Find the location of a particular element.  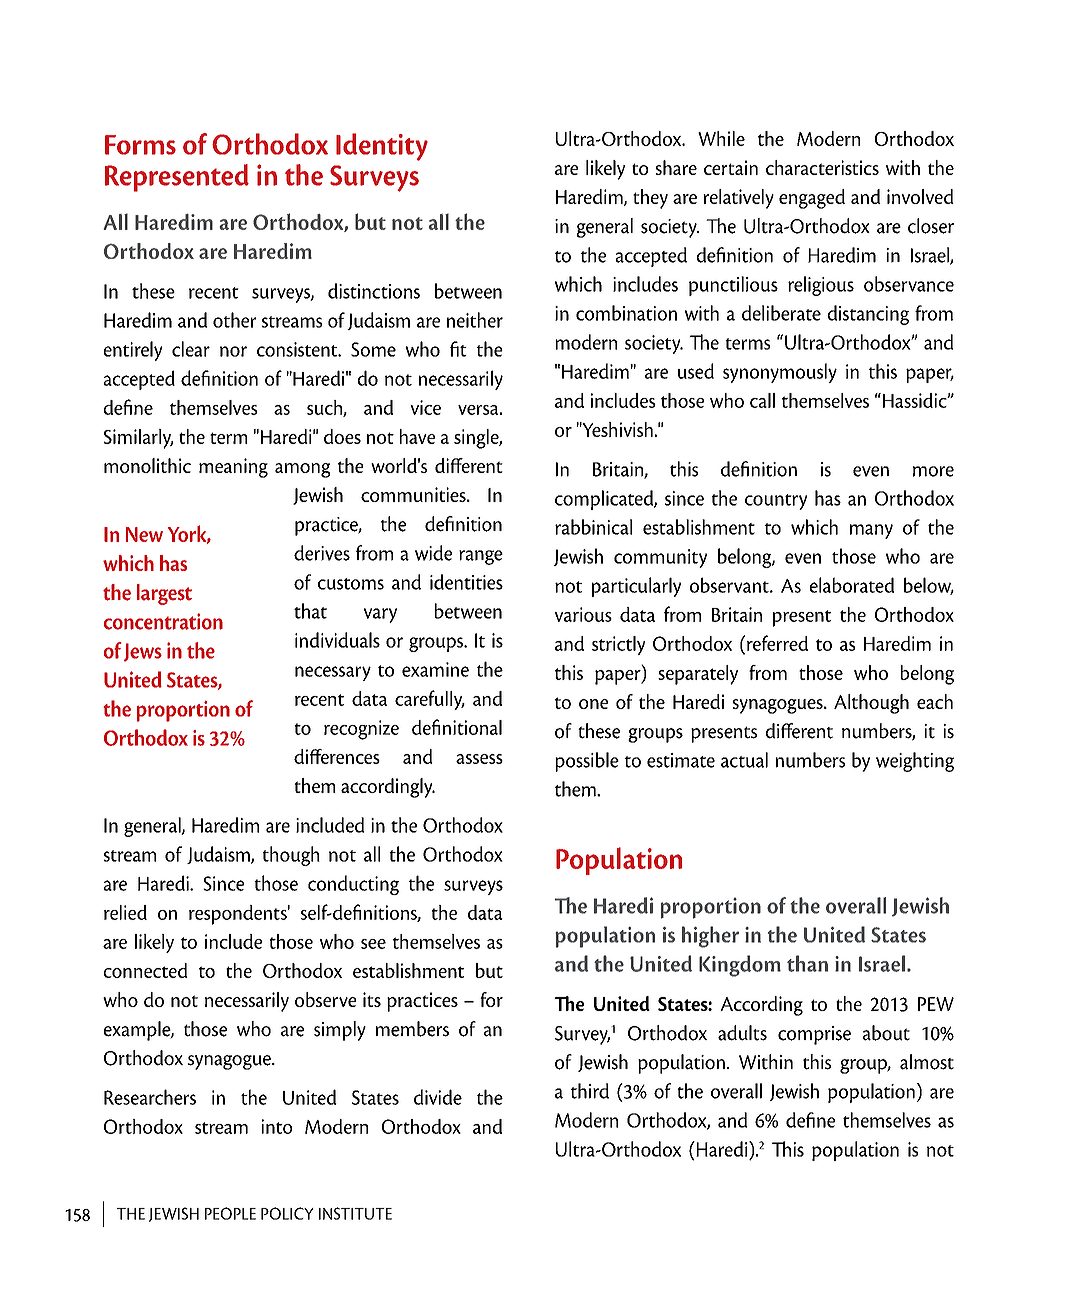

they is located at coordinates (650, 199).
